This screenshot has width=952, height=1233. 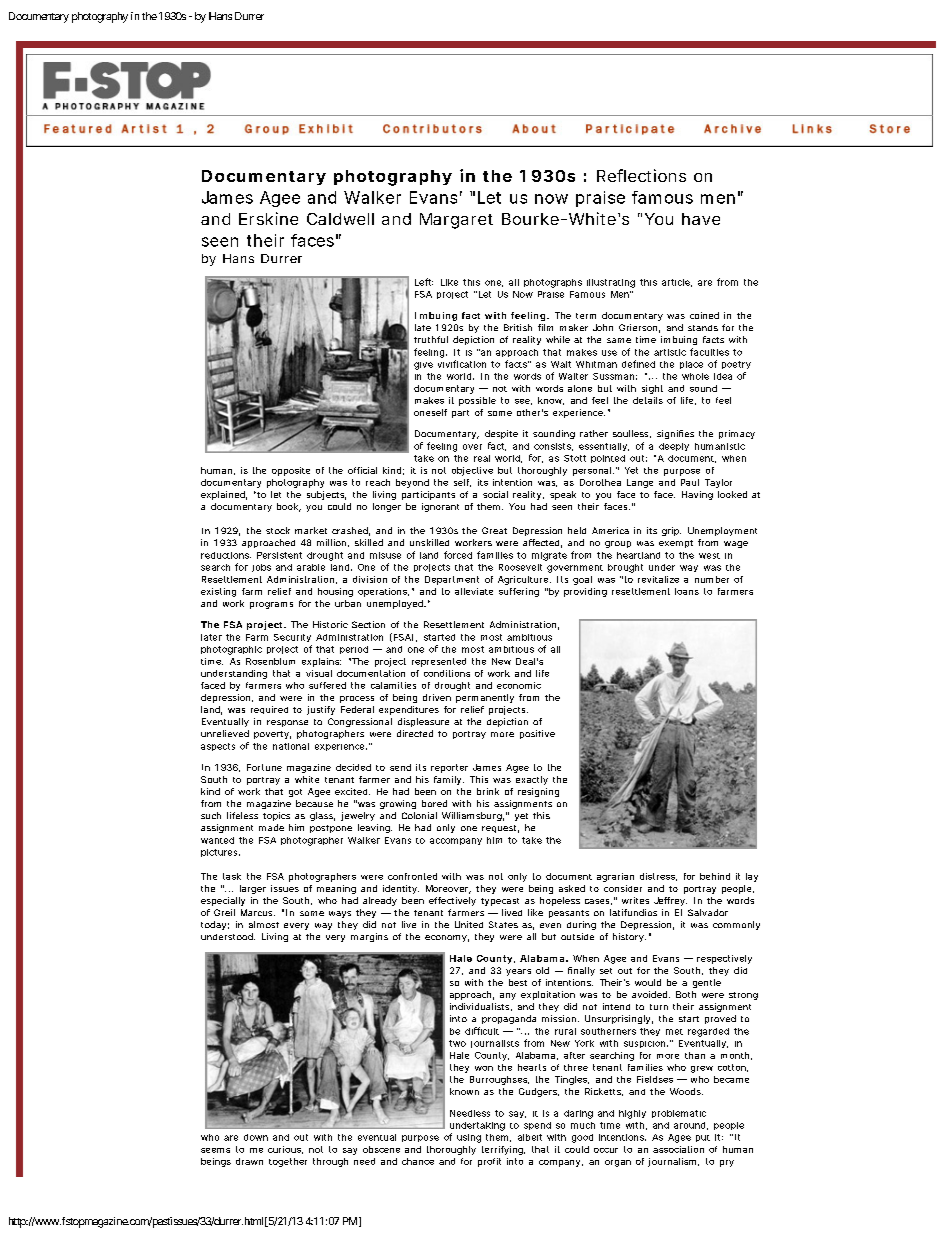 What do you see at coordinates (485, 698) in the screenshot?
I see `permanently` at bounding box center [485, 698].
